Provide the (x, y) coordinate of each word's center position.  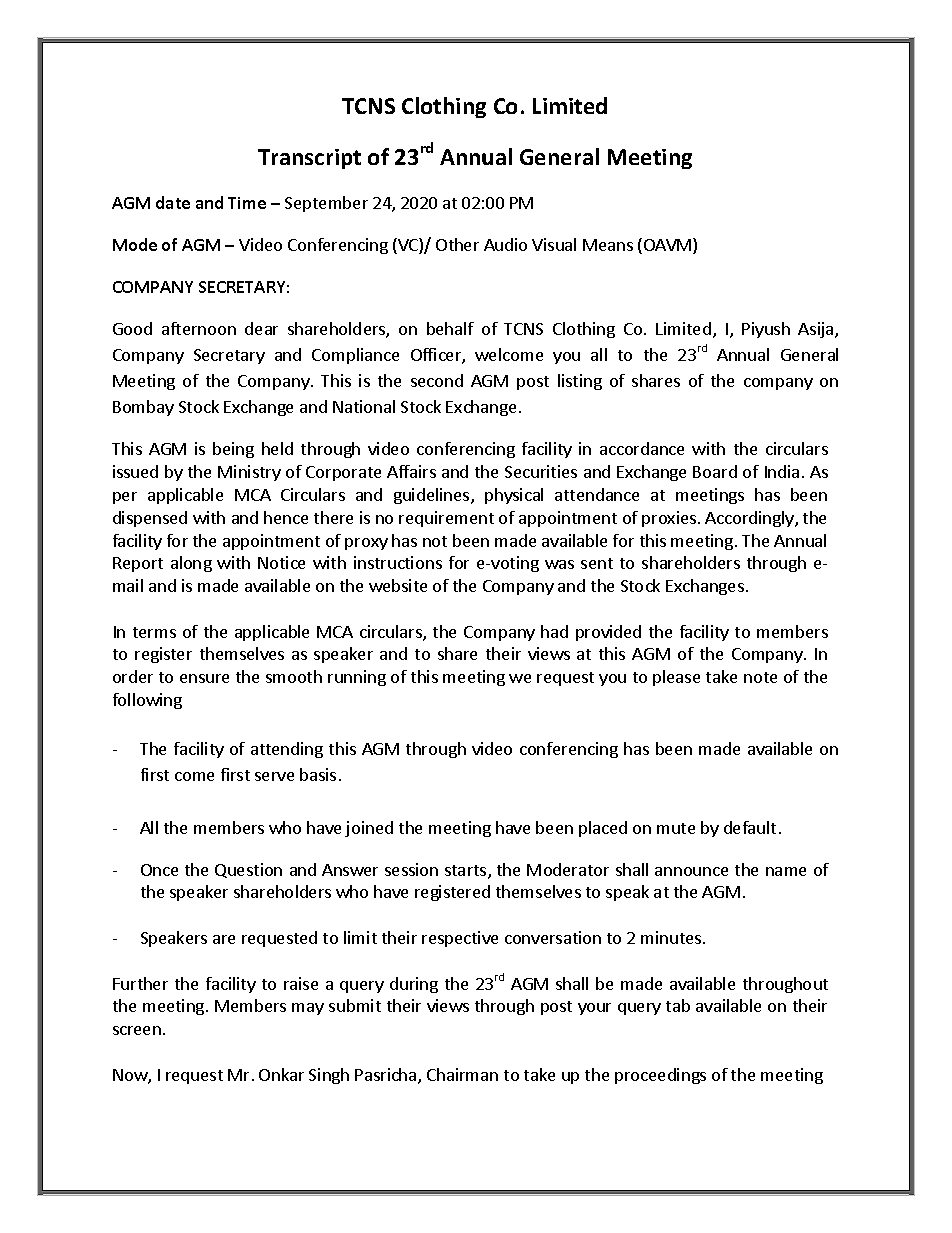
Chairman (462, 1074)
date (173, 202)
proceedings (660, 1076)
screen (137, 1030)
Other (457, 244)
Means (608, 245)
